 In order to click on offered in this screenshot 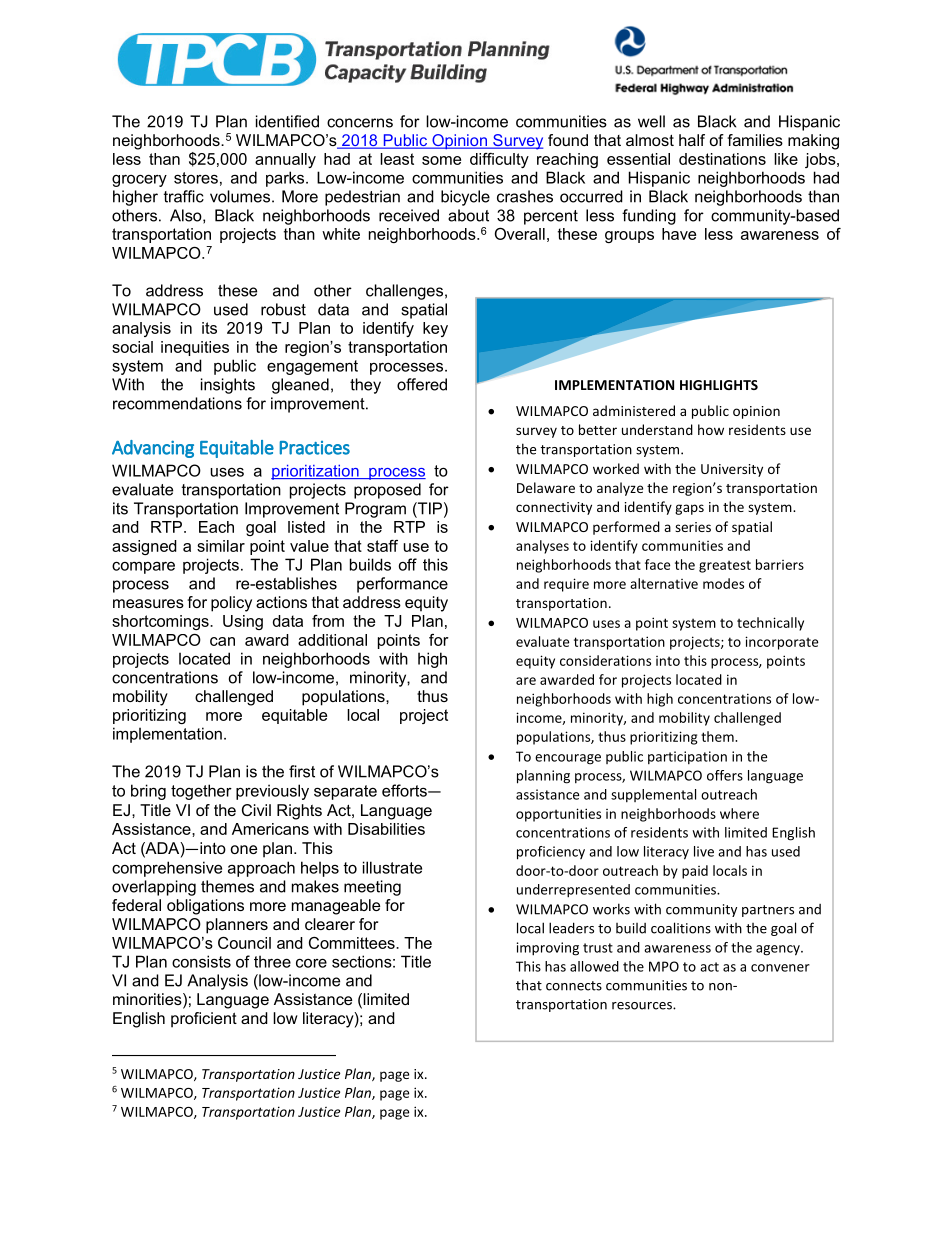, I will do `click(422, 384)`.
